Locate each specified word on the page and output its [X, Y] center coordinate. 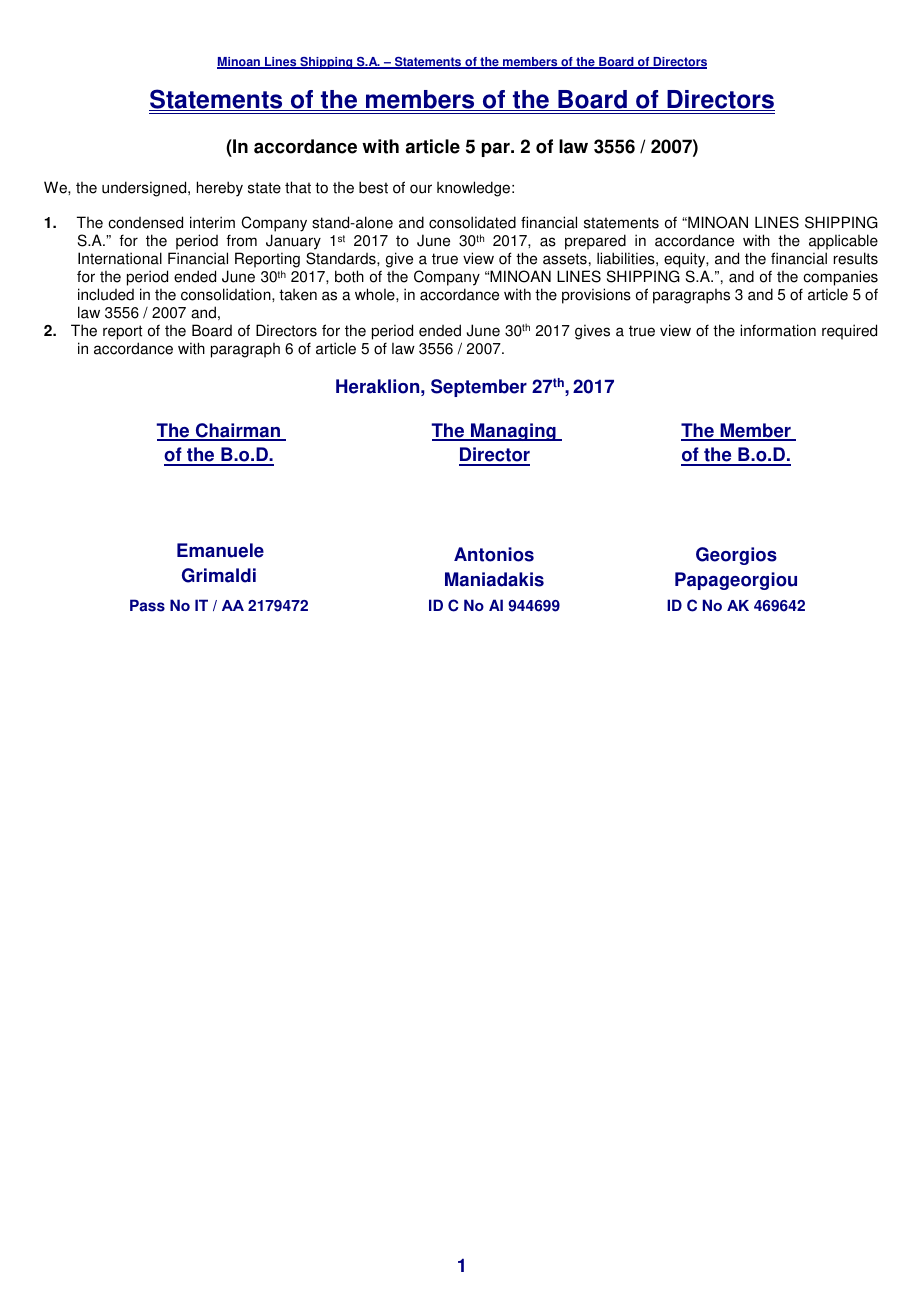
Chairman [237, 431]
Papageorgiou [736, 581]
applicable [843, 243]
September [479, 388]
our [421, 189]
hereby [220, 189]
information [778, 330]
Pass [147, 605]
